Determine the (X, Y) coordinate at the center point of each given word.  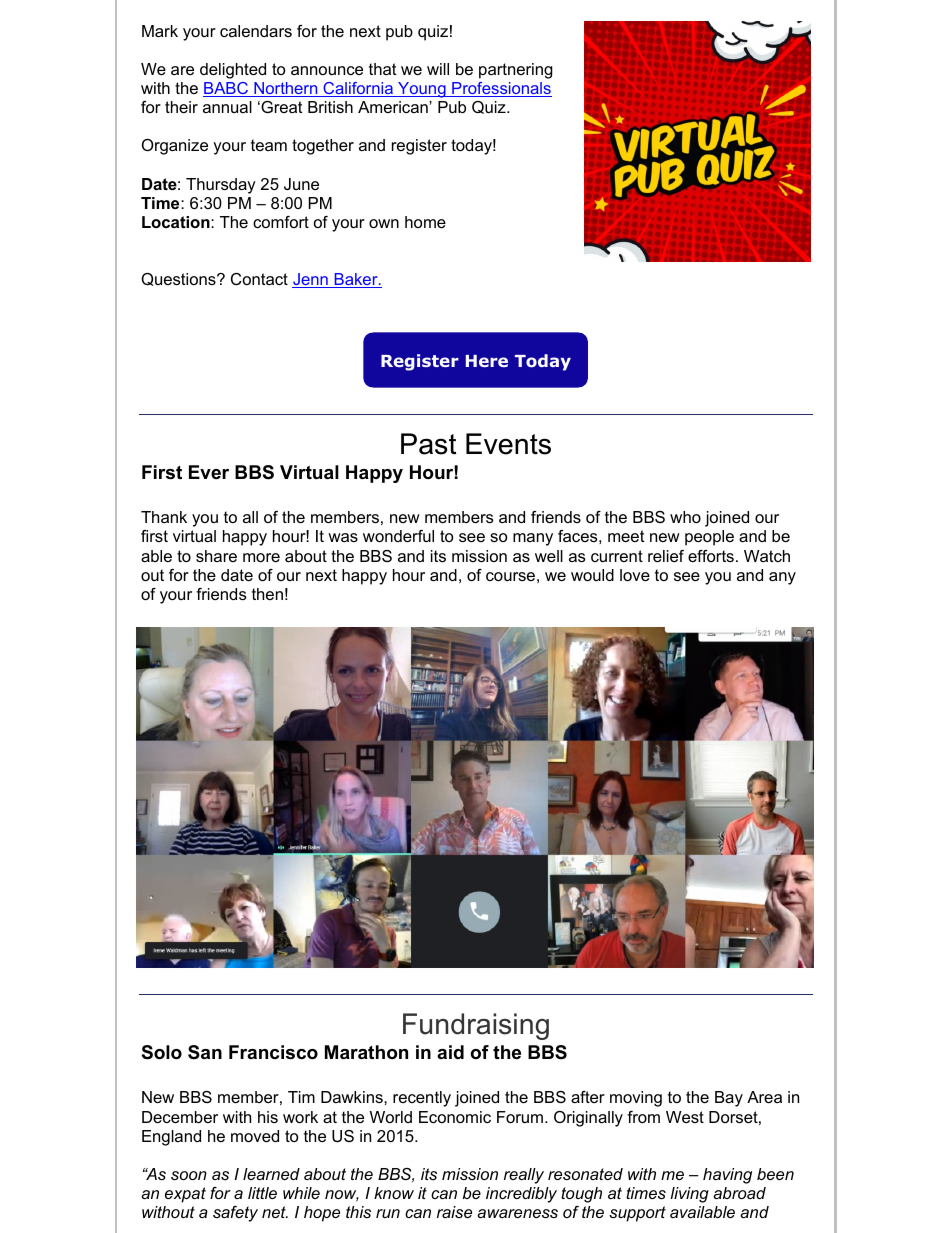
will (438, 69)
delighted (233, 71)
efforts (711, 556)
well (549, 556)
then (267, 594)
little (262, 1193)
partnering (516, 71)
